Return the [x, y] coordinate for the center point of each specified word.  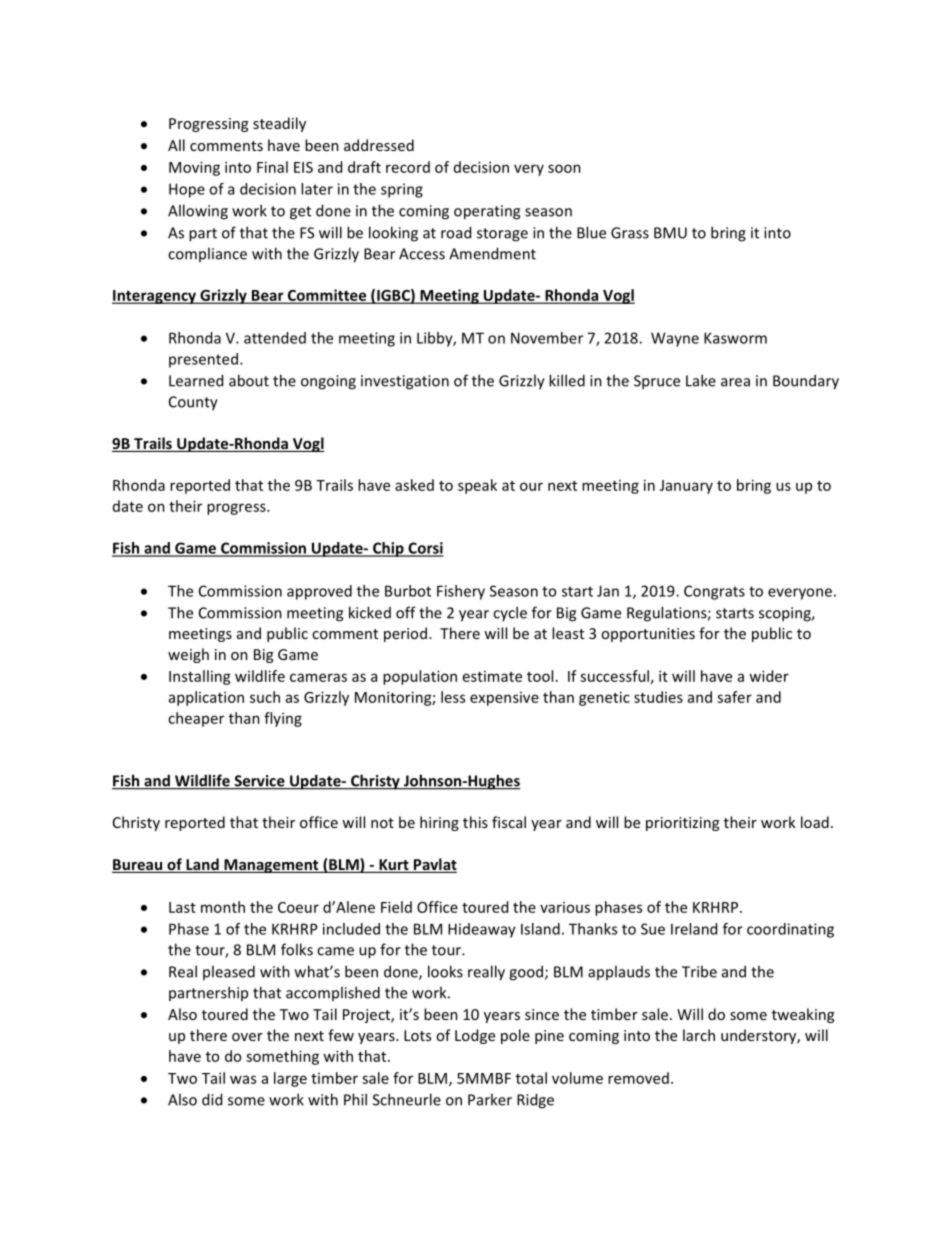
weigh [188, 655]
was [243, 1079]
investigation [405, 382]
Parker [490, 1099]
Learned [196, 380]
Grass [630, 233]
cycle [510, 613]
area [735, 382]
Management [271, 866]
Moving [194, 168]
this [475, 822]
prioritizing [682, 824]
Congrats [714, 592]
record [408, 167]
